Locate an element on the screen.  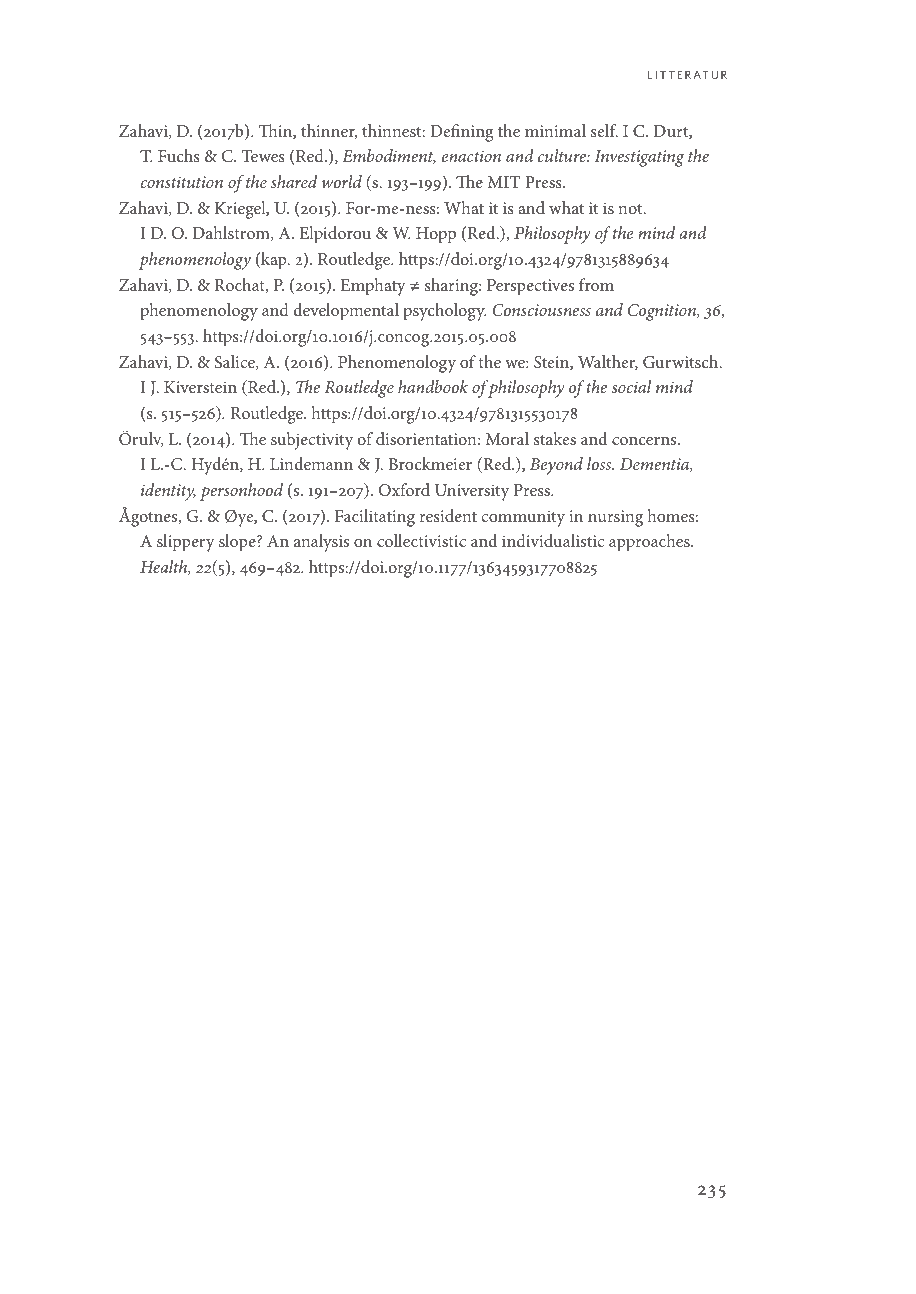
slope is located at coordinates (238, 543).
